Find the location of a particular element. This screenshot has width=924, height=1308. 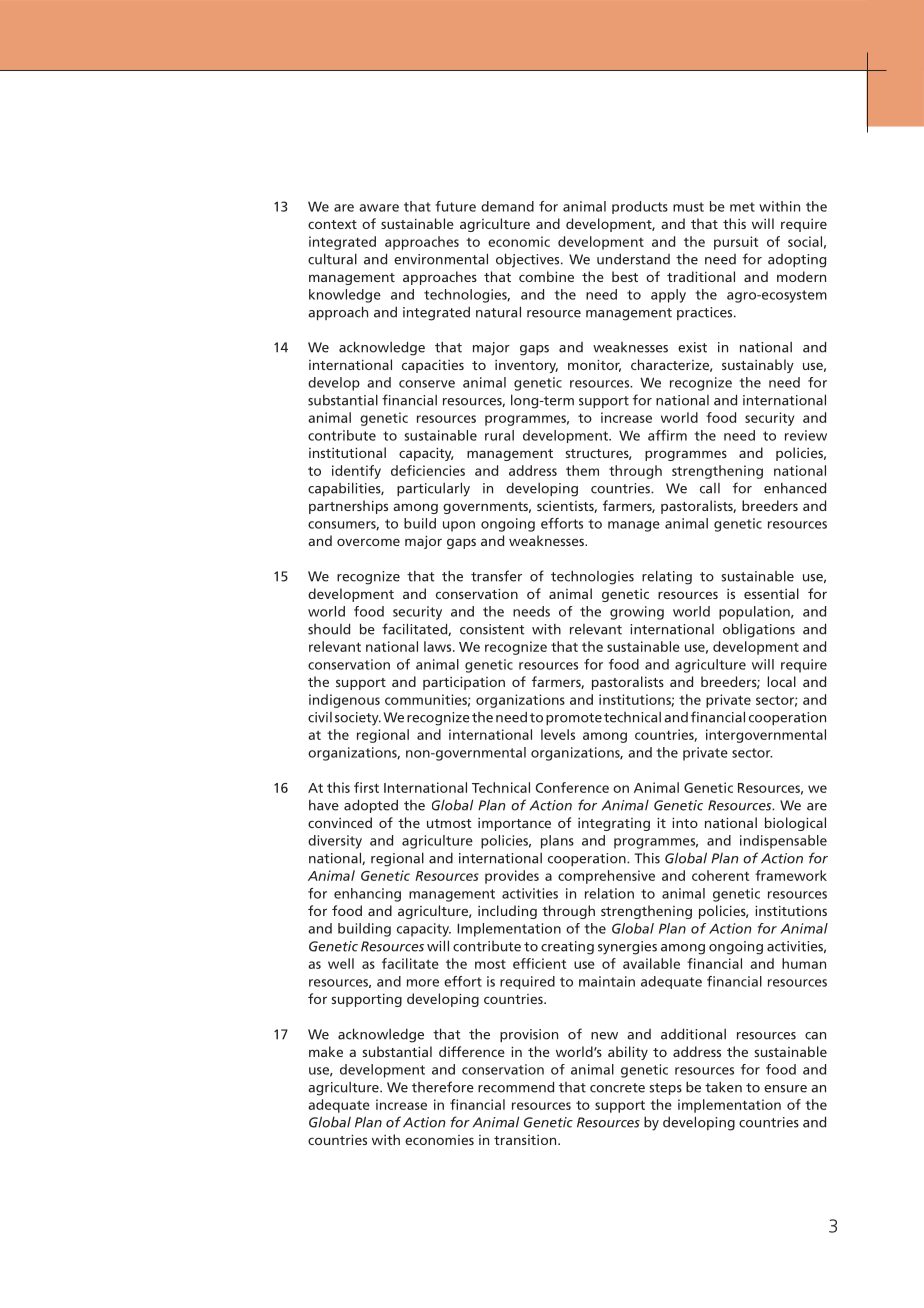

economies is located at coordinates (439, 1140).
